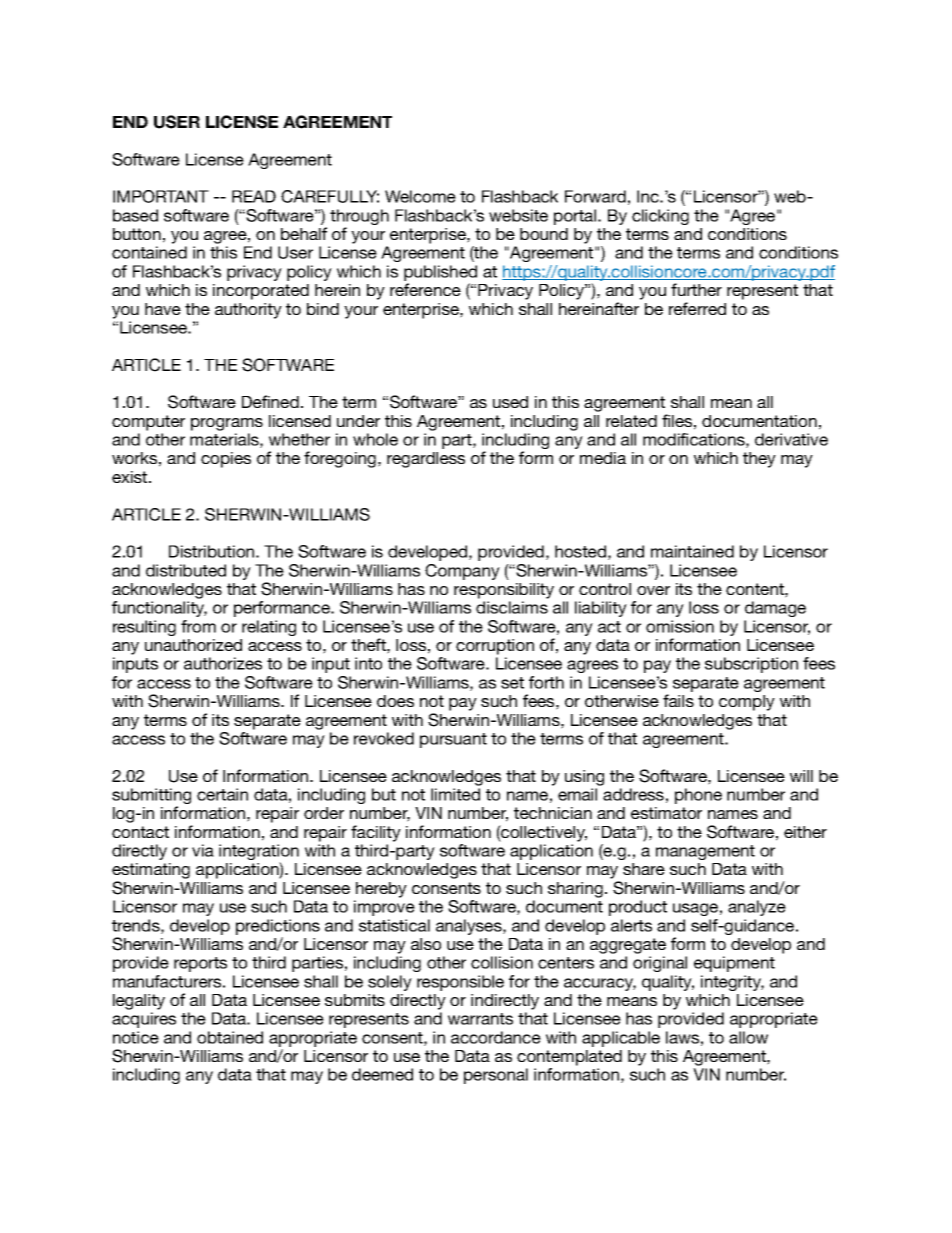 This screenshot has height=1233, width=952. What do you see at coordinates (660, 217) in the screenshot?
I see `clicking` at bounding box center [660, 217].
